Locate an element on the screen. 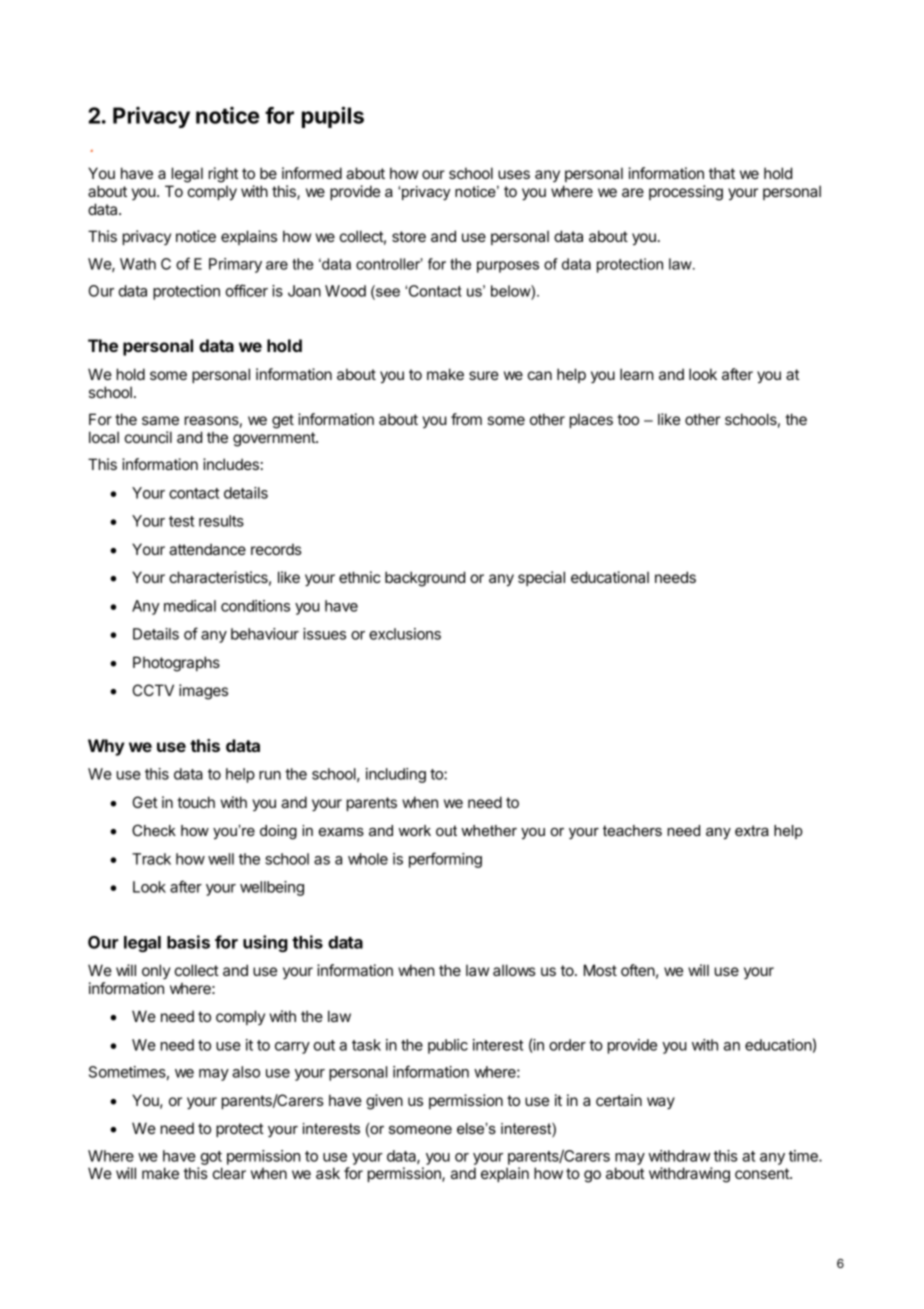 The width and height of the screenshot is (924, 1309). uses is located at coordinates (514, 174).
